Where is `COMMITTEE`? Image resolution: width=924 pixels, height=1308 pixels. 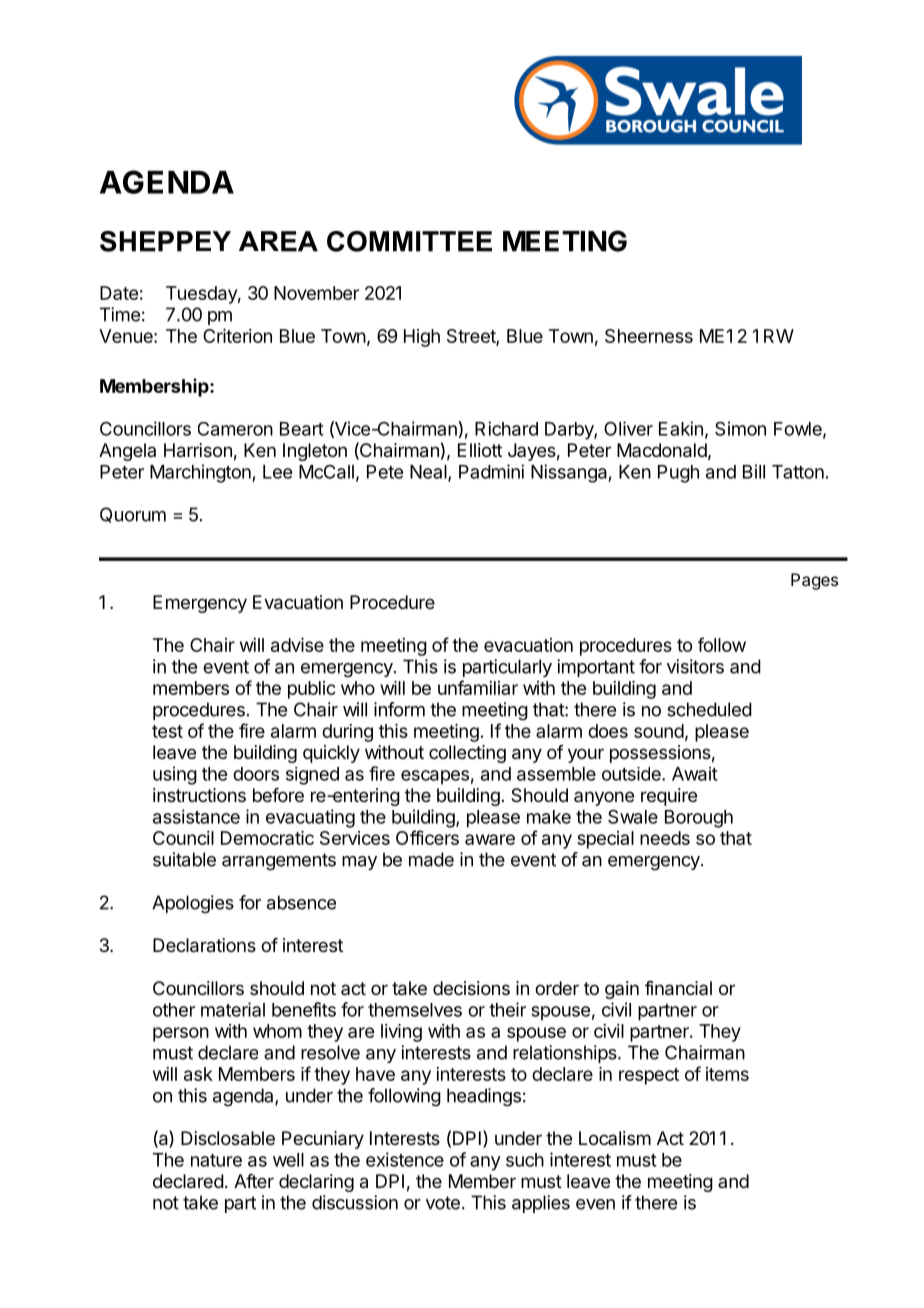 COMMITTEE is located at coordinates (409, 241).
